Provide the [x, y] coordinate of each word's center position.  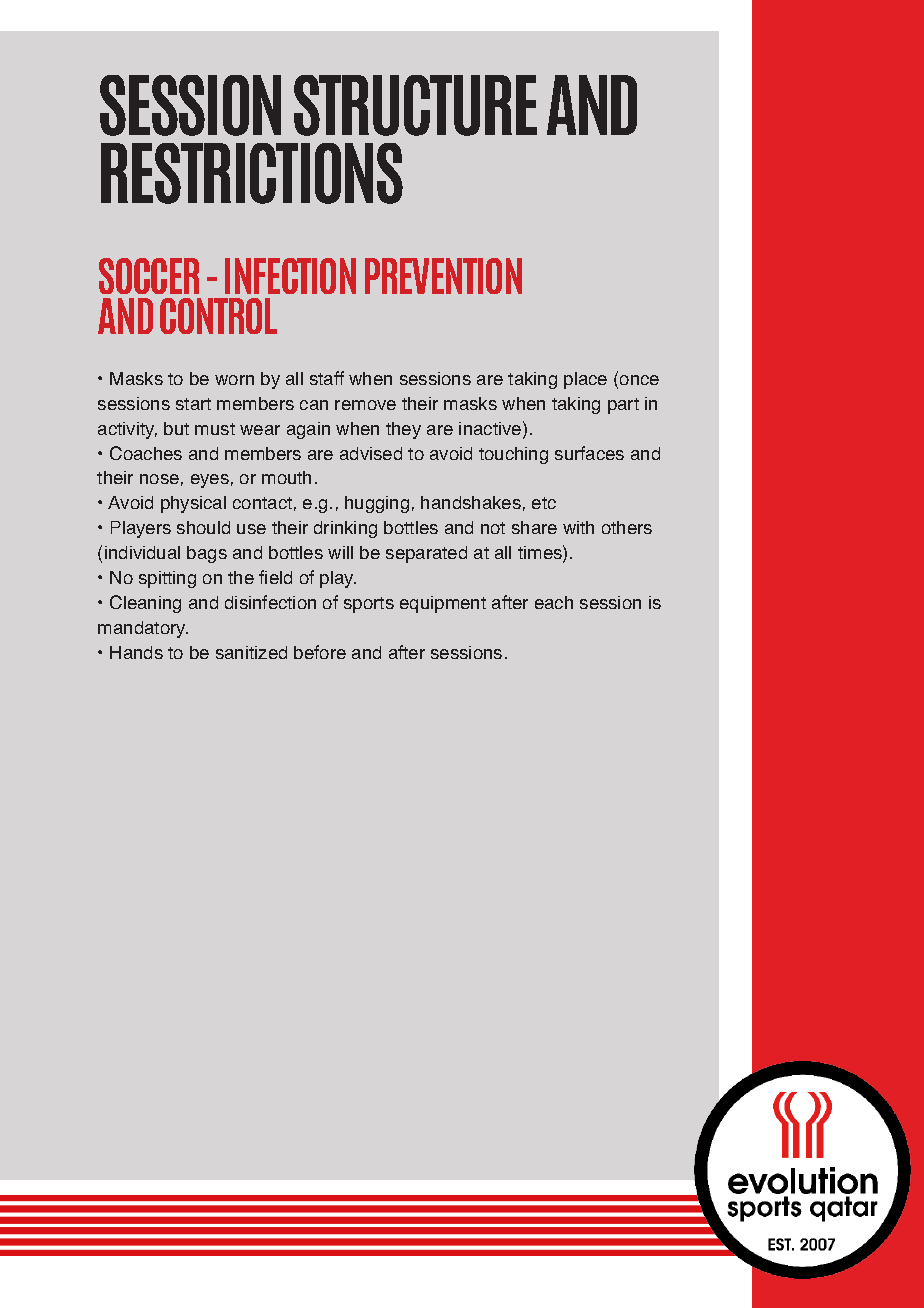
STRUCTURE [415, 105]
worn [234, 380]
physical [193, 504]
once [639, 380]
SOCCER [149, 276]
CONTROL [218, 316]
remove [365, 405]
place [585, 380]
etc [544, 503]
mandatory [143, 629]
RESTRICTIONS [252, 173]
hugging [377, 504]
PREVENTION [443, 276]
